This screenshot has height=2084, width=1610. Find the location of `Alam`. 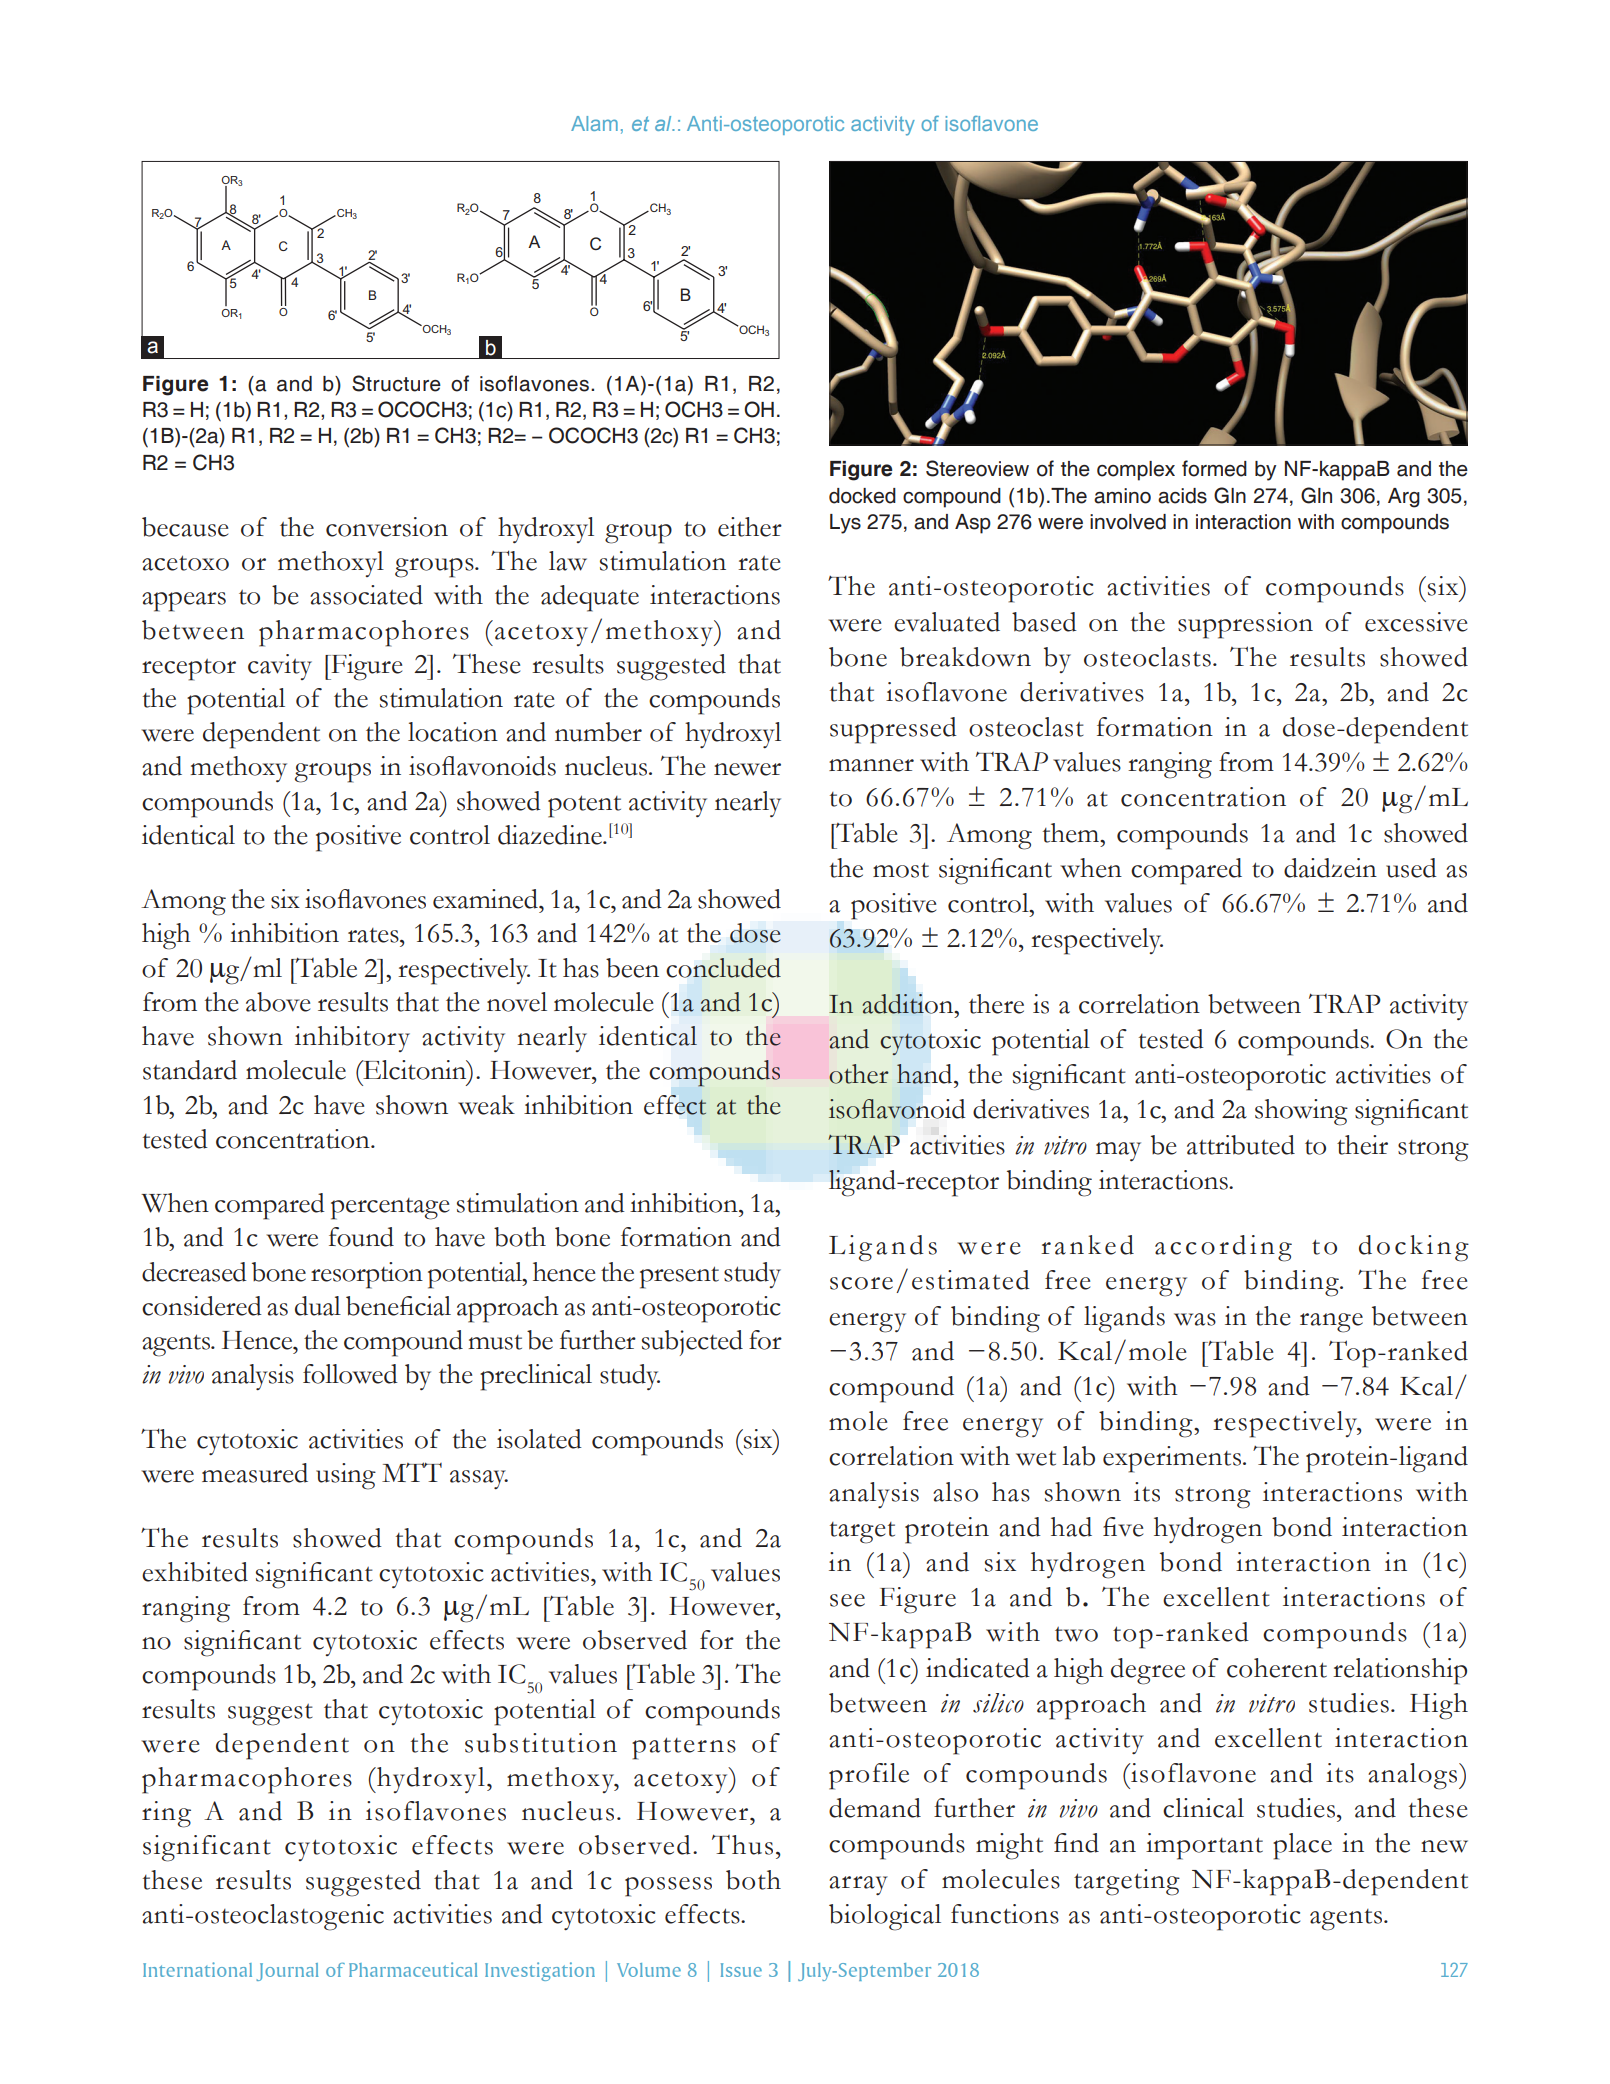

Alam is located at coordinates (594, 123).
